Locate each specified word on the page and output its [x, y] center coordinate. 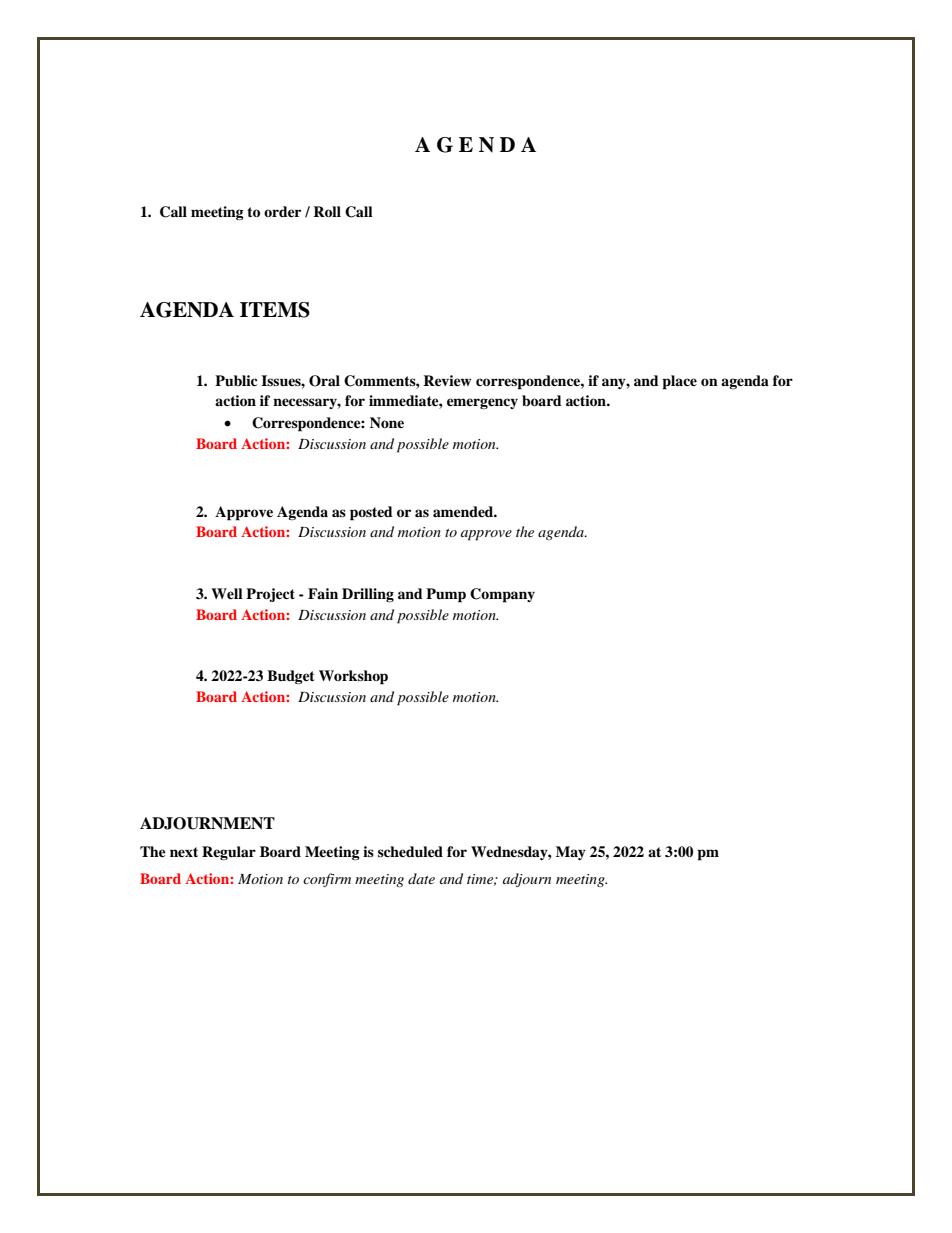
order [282, 211]
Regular [229, 853]
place [679, 382]
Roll [327, 212]
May [571, 853]
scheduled [410, 851]
